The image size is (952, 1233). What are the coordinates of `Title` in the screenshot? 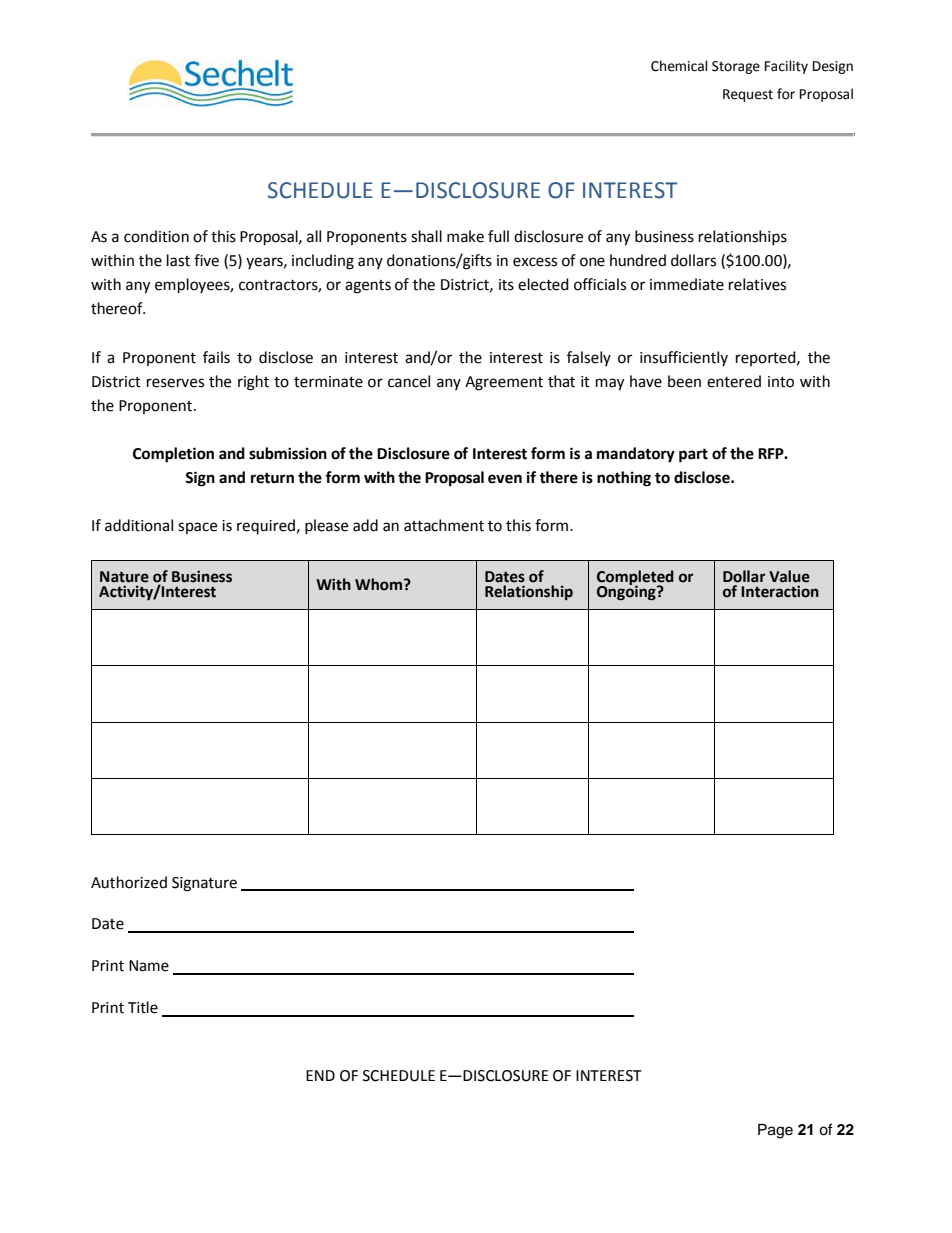 It's located at (143, 1007).
